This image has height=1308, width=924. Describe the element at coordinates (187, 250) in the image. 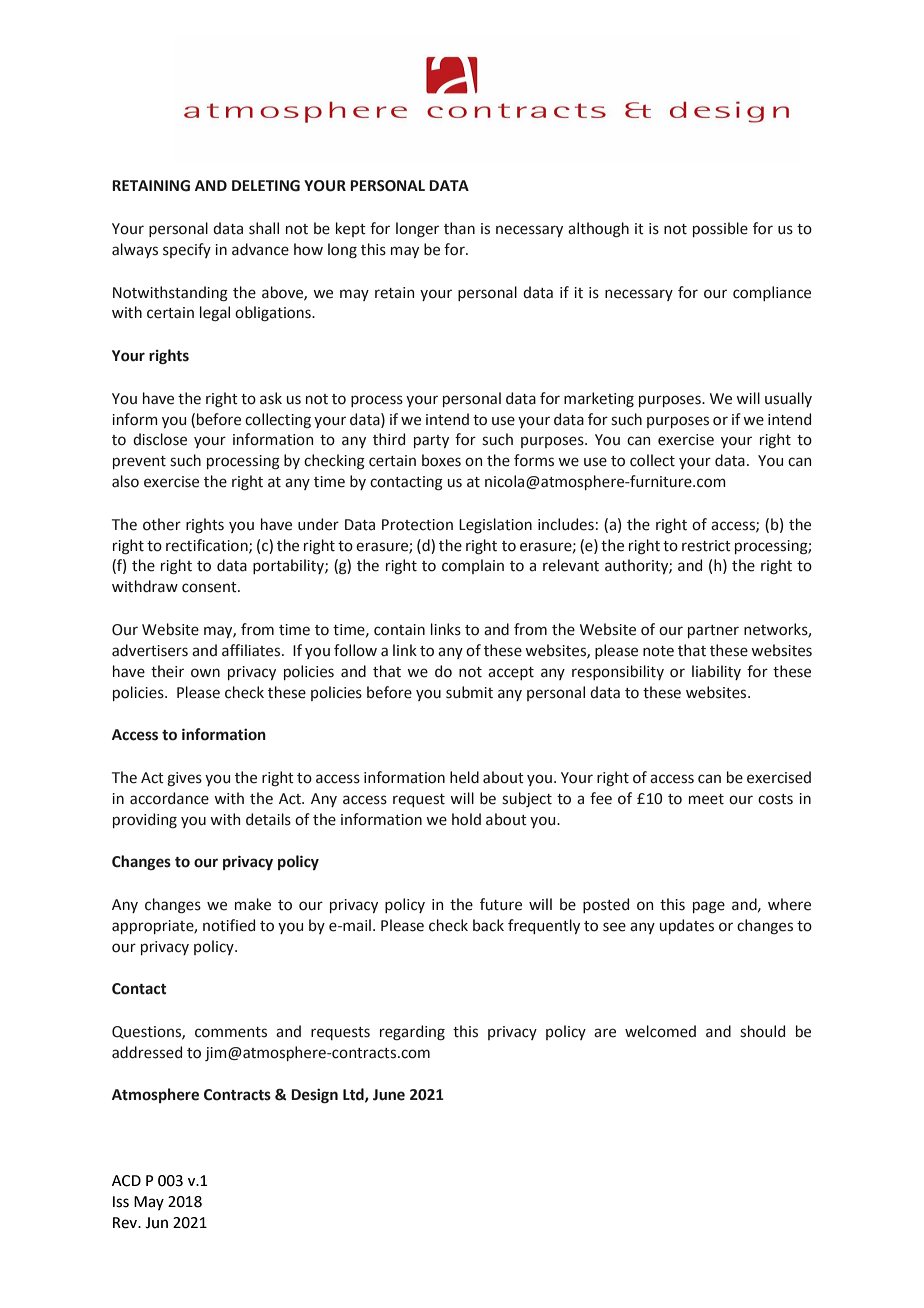

I see `specify` at that location.
